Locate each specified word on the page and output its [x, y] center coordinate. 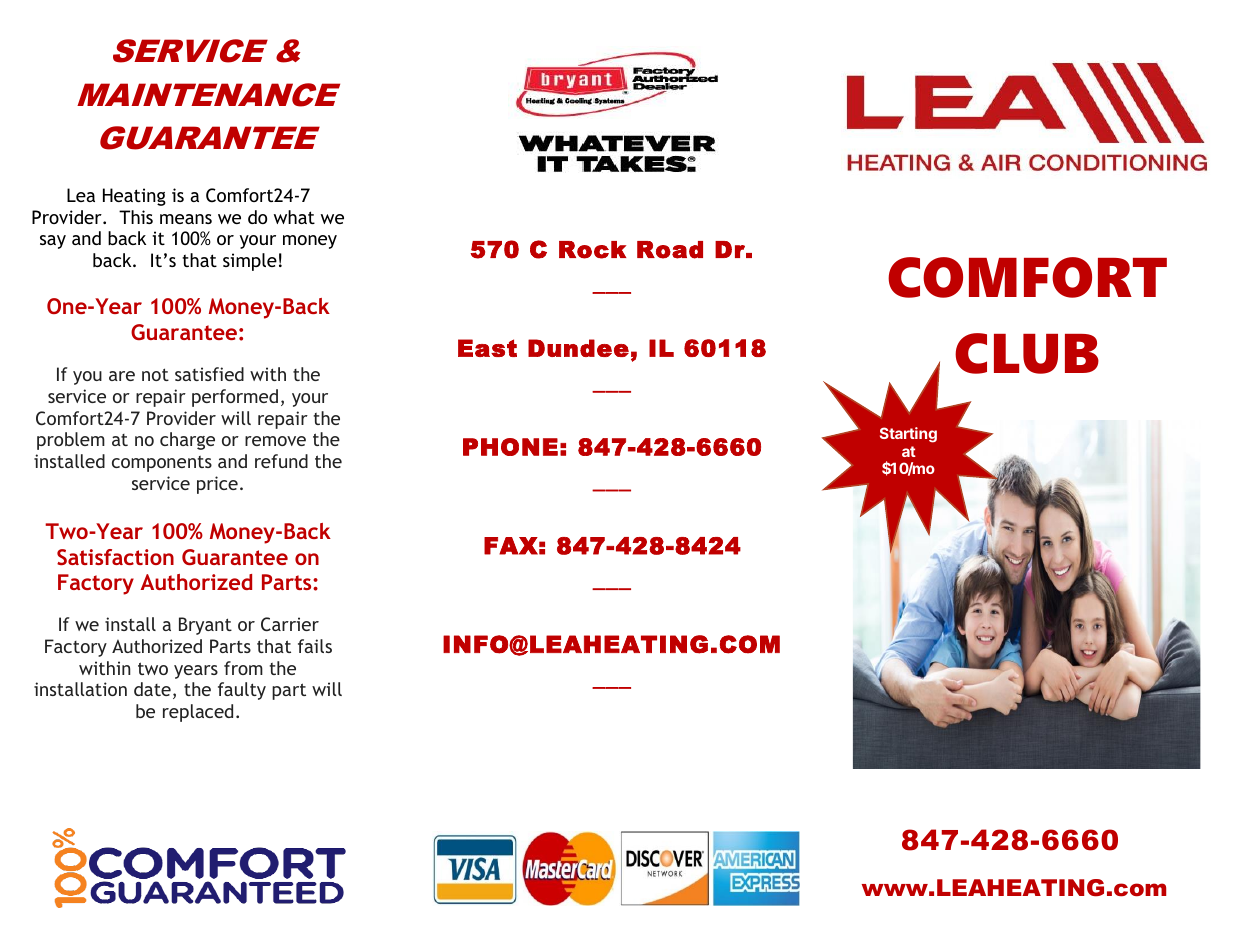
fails [315, 646]
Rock [592, 250]
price [217, 485]
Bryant [205, 626]
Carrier [290, 624]
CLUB [1027, 353]
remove [275, 441]
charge [187, 441]
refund [281, 461]
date [152, 689]
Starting [908, 435]
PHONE [510, 447]
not [155, 374]
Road [670, 250]
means [186, 219]
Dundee [578, 348]
